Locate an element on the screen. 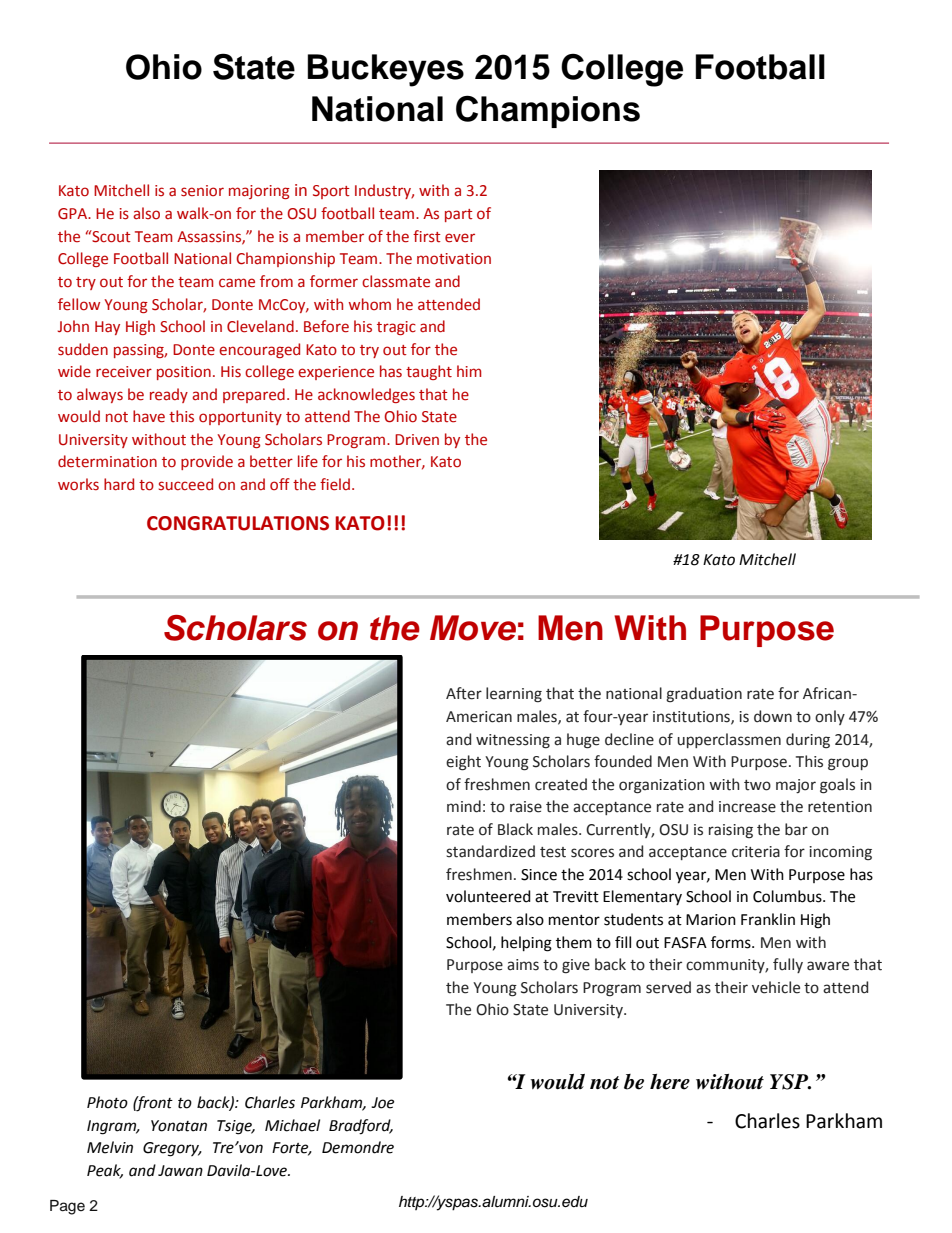 The width and height of the screenshot is (952, 1233). position is located at coordinates (184, 373).
